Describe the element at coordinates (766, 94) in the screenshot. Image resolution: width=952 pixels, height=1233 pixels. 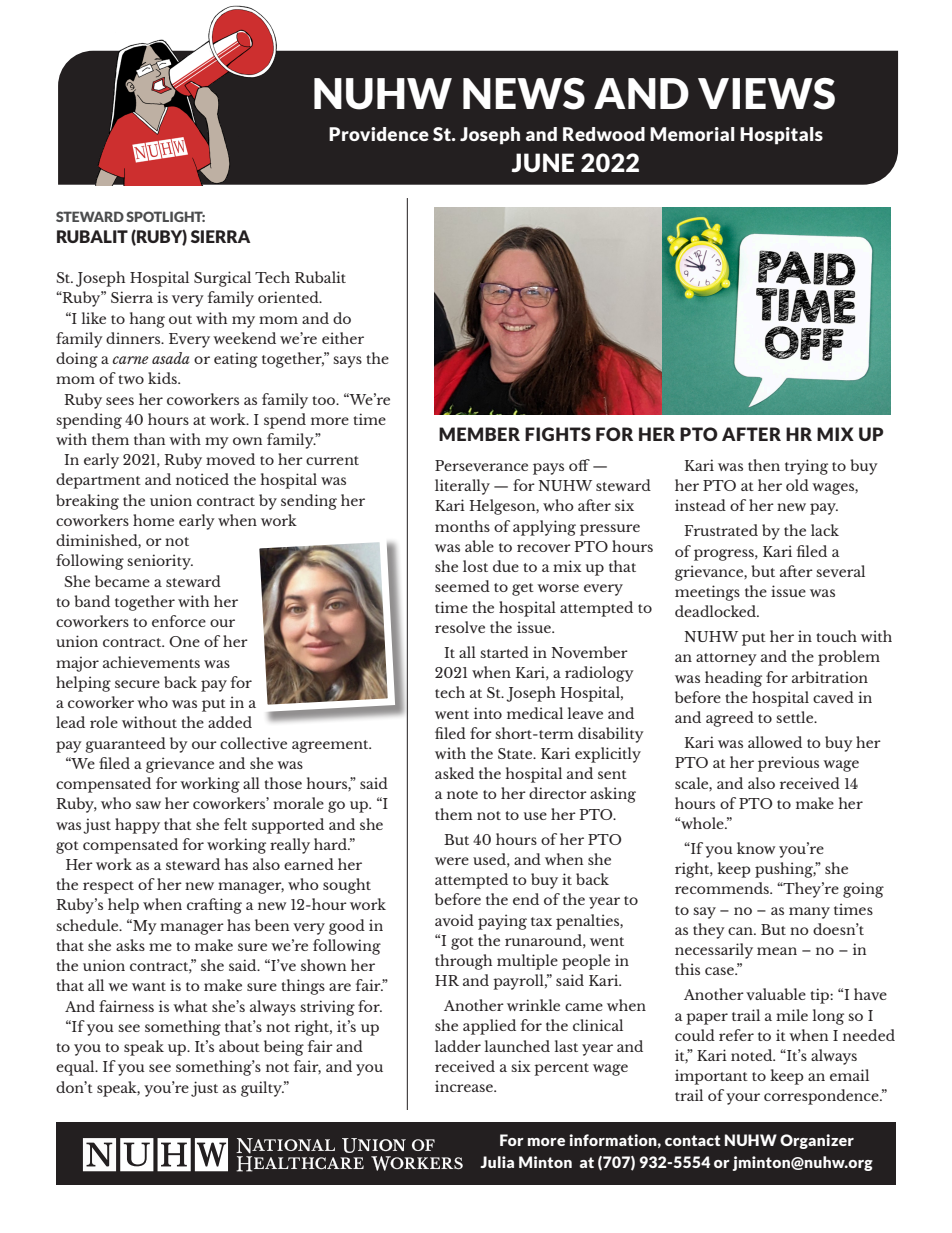
I see `VIEWS` at that location.
